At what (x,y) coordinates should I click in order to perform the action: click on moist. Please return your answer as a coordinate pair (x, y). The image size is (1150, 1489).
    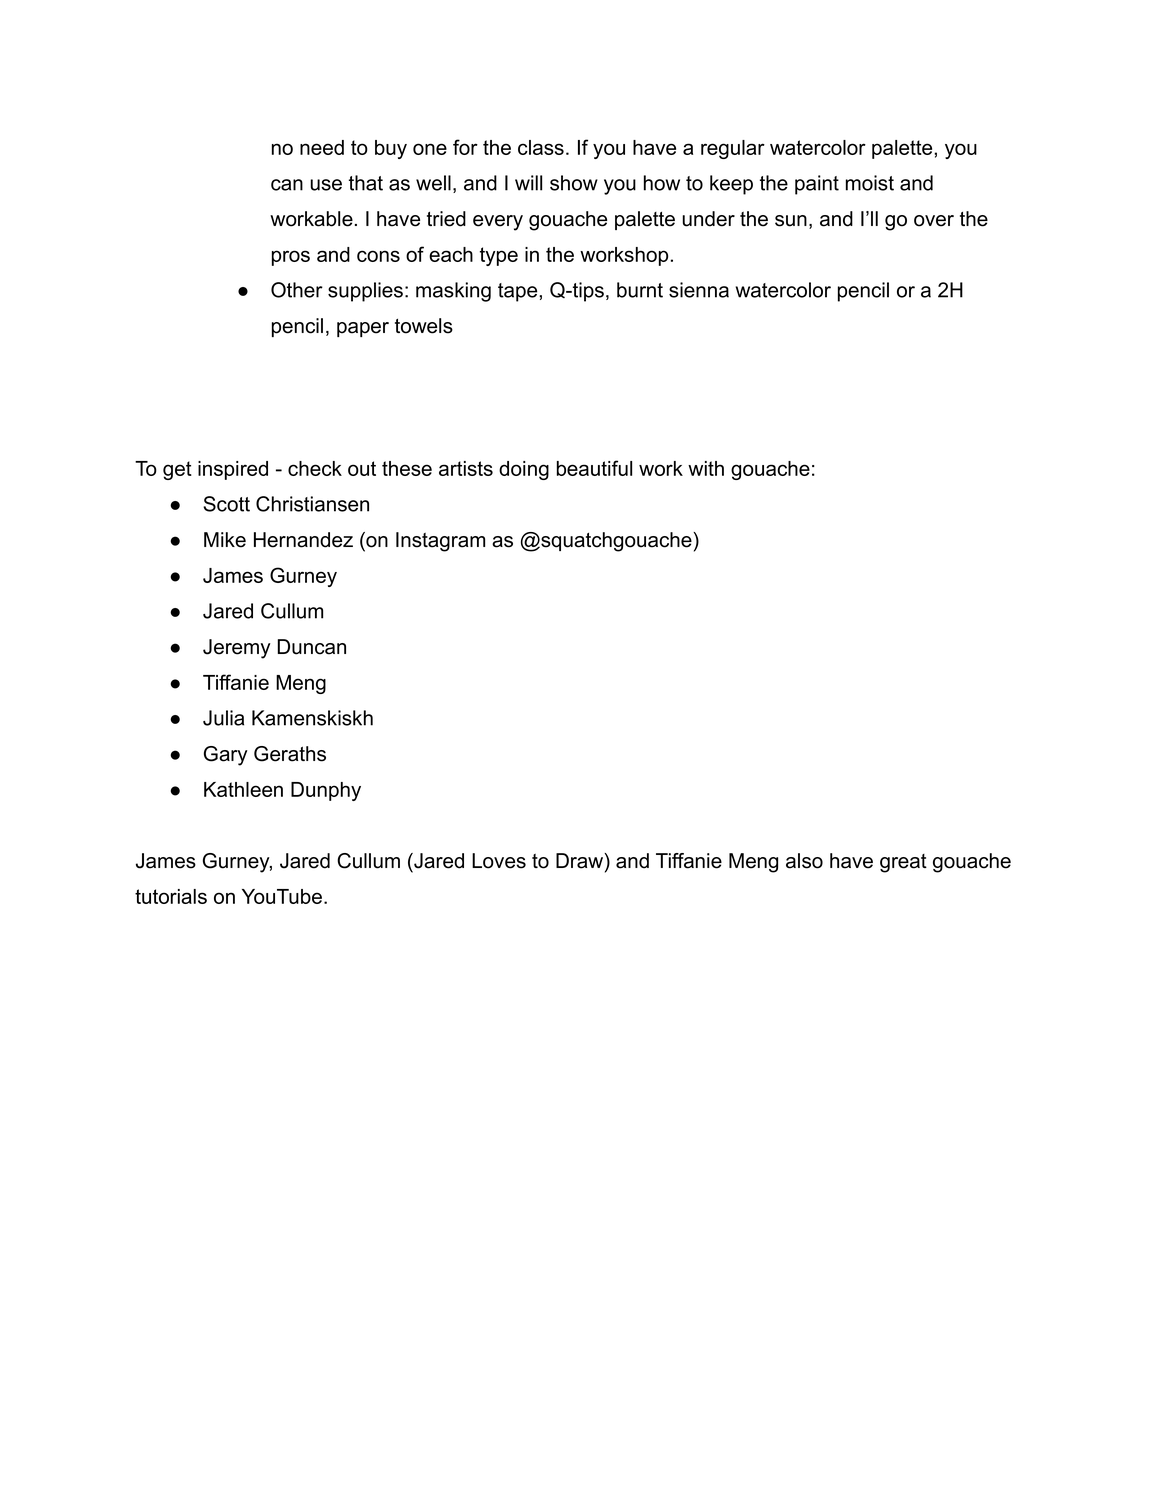
    Looking at the image, I should click on (870, 183).
